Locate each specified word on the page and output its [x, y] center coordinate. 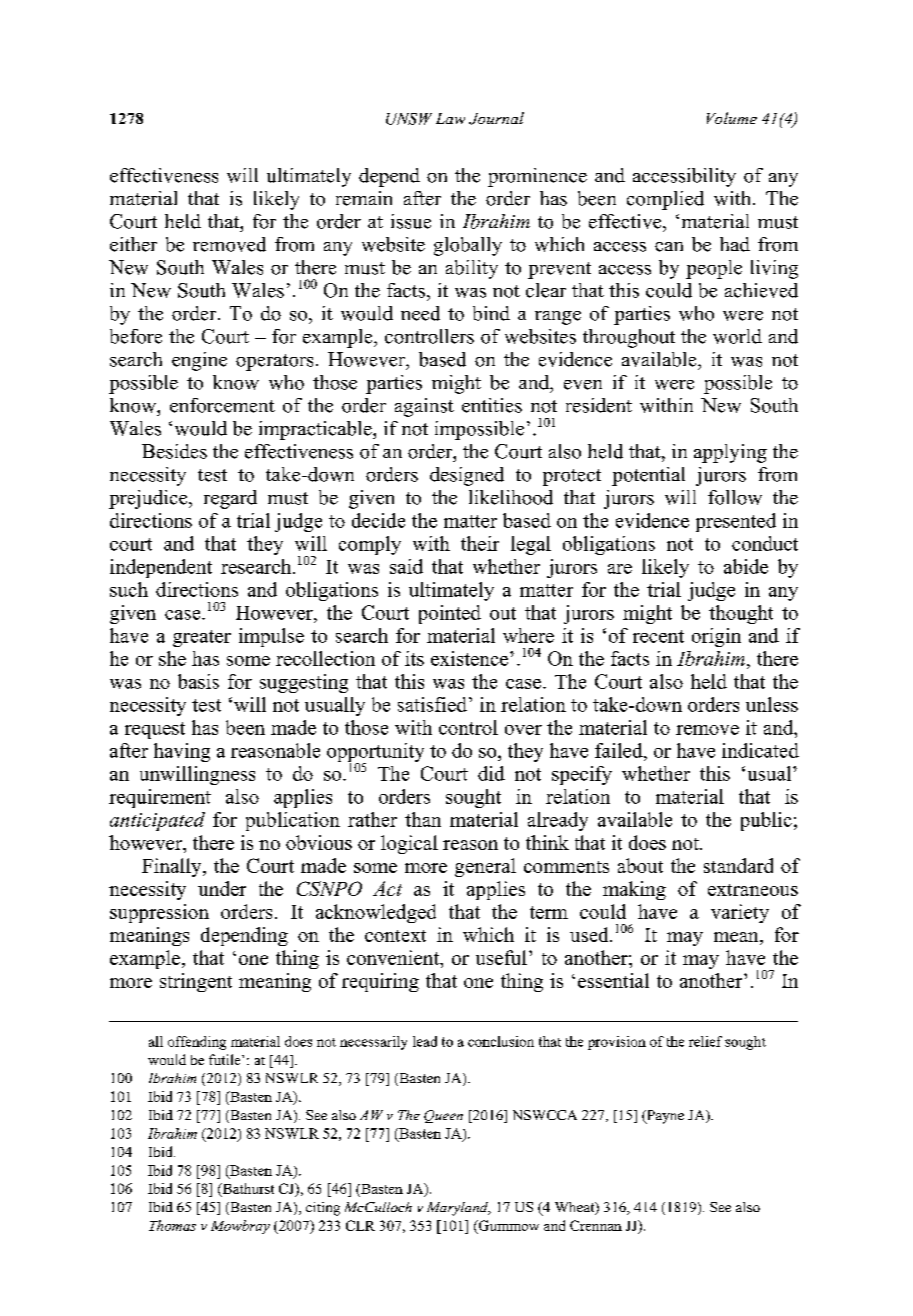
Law [450, 118]
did [491, 773]
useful [501, 957]
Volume [732, 118]
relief [705, 1041]
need [420, 313]
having [182, 752]
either [133, 244]
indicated [760, 750]
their [480, 543]
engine [199, 361]
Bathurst [247, 1190]
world [737, 336]
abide [746, 566]
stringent [196, 982]
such [129, 589]
